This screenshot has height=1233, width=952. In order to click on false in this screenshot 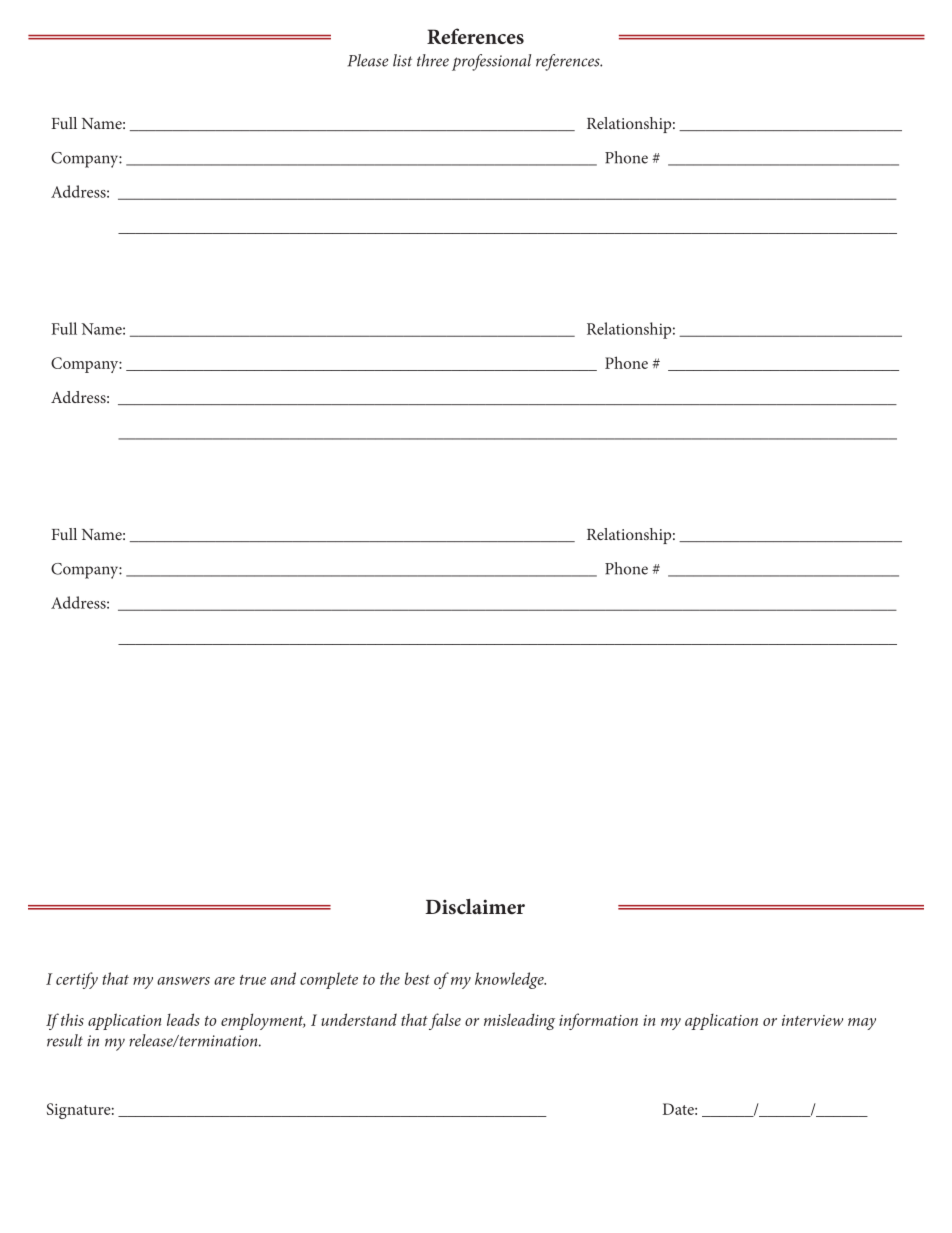, I will do `click(445, 1021)`.
